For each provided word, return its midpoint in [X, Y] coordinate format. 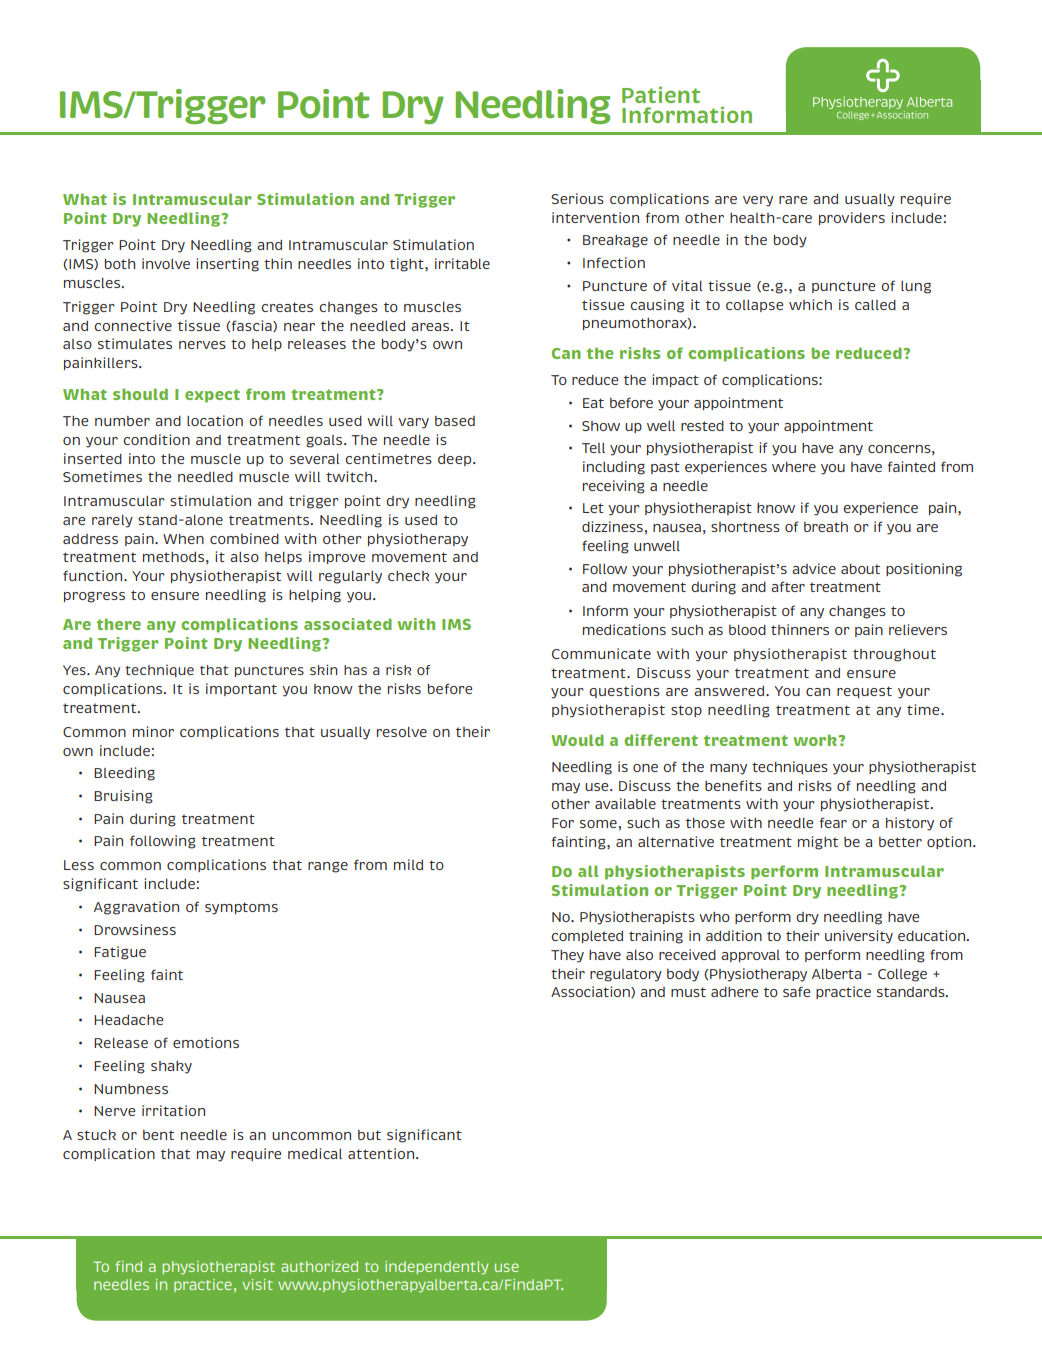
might [818, 843]
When [183, 539]
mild [408, 864]
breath [826, 527]
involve [166, 263]
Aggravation [136, 908]
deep [456, 460]
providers [852, 218]
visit [257, 1284]
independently [436, 1268]
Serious [577, 198]
